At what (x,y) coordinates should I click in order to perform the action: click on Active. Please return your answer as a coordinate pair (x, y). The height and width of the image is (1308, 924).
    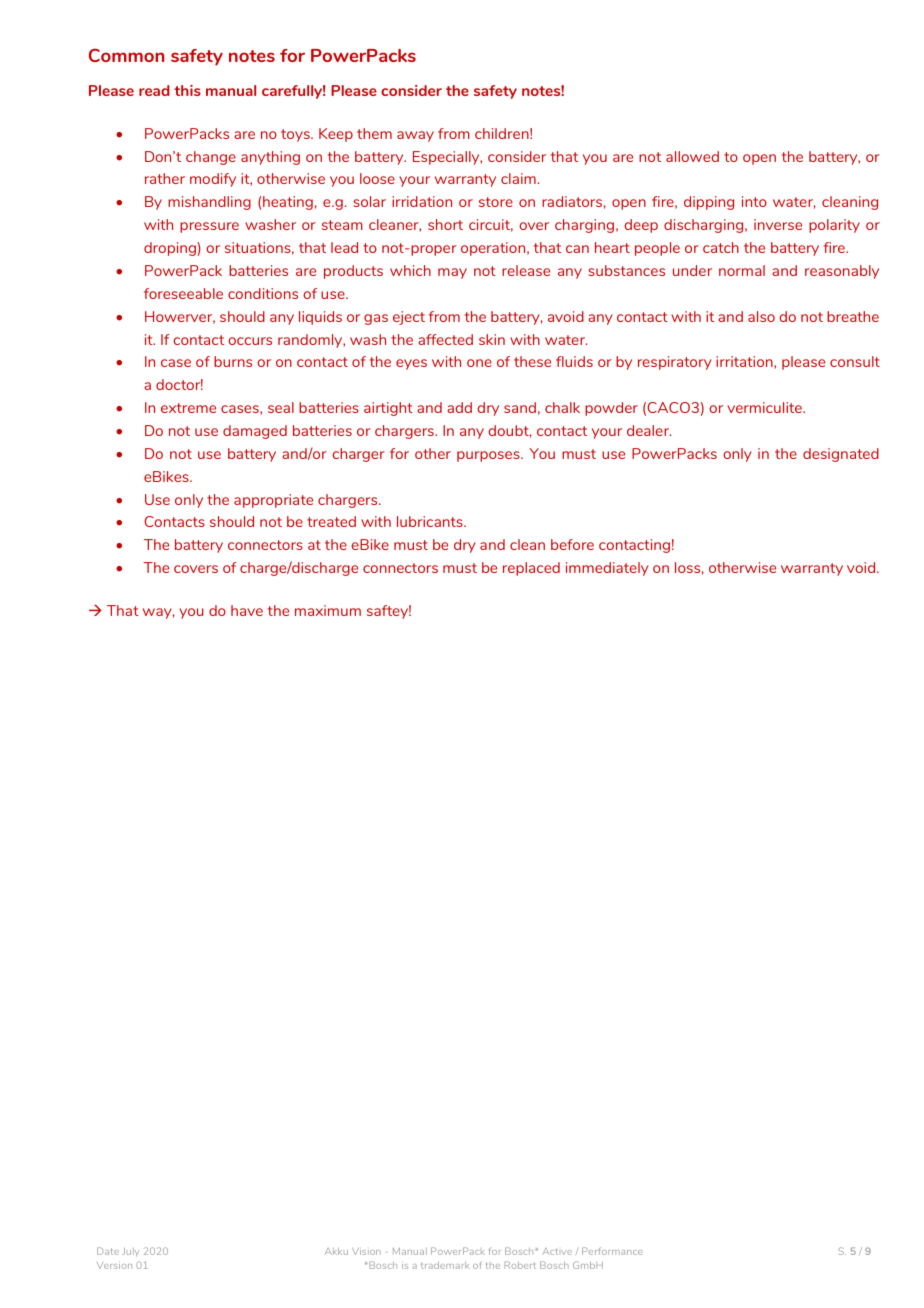
    Looking at the image, I should click on (557, 1251).
